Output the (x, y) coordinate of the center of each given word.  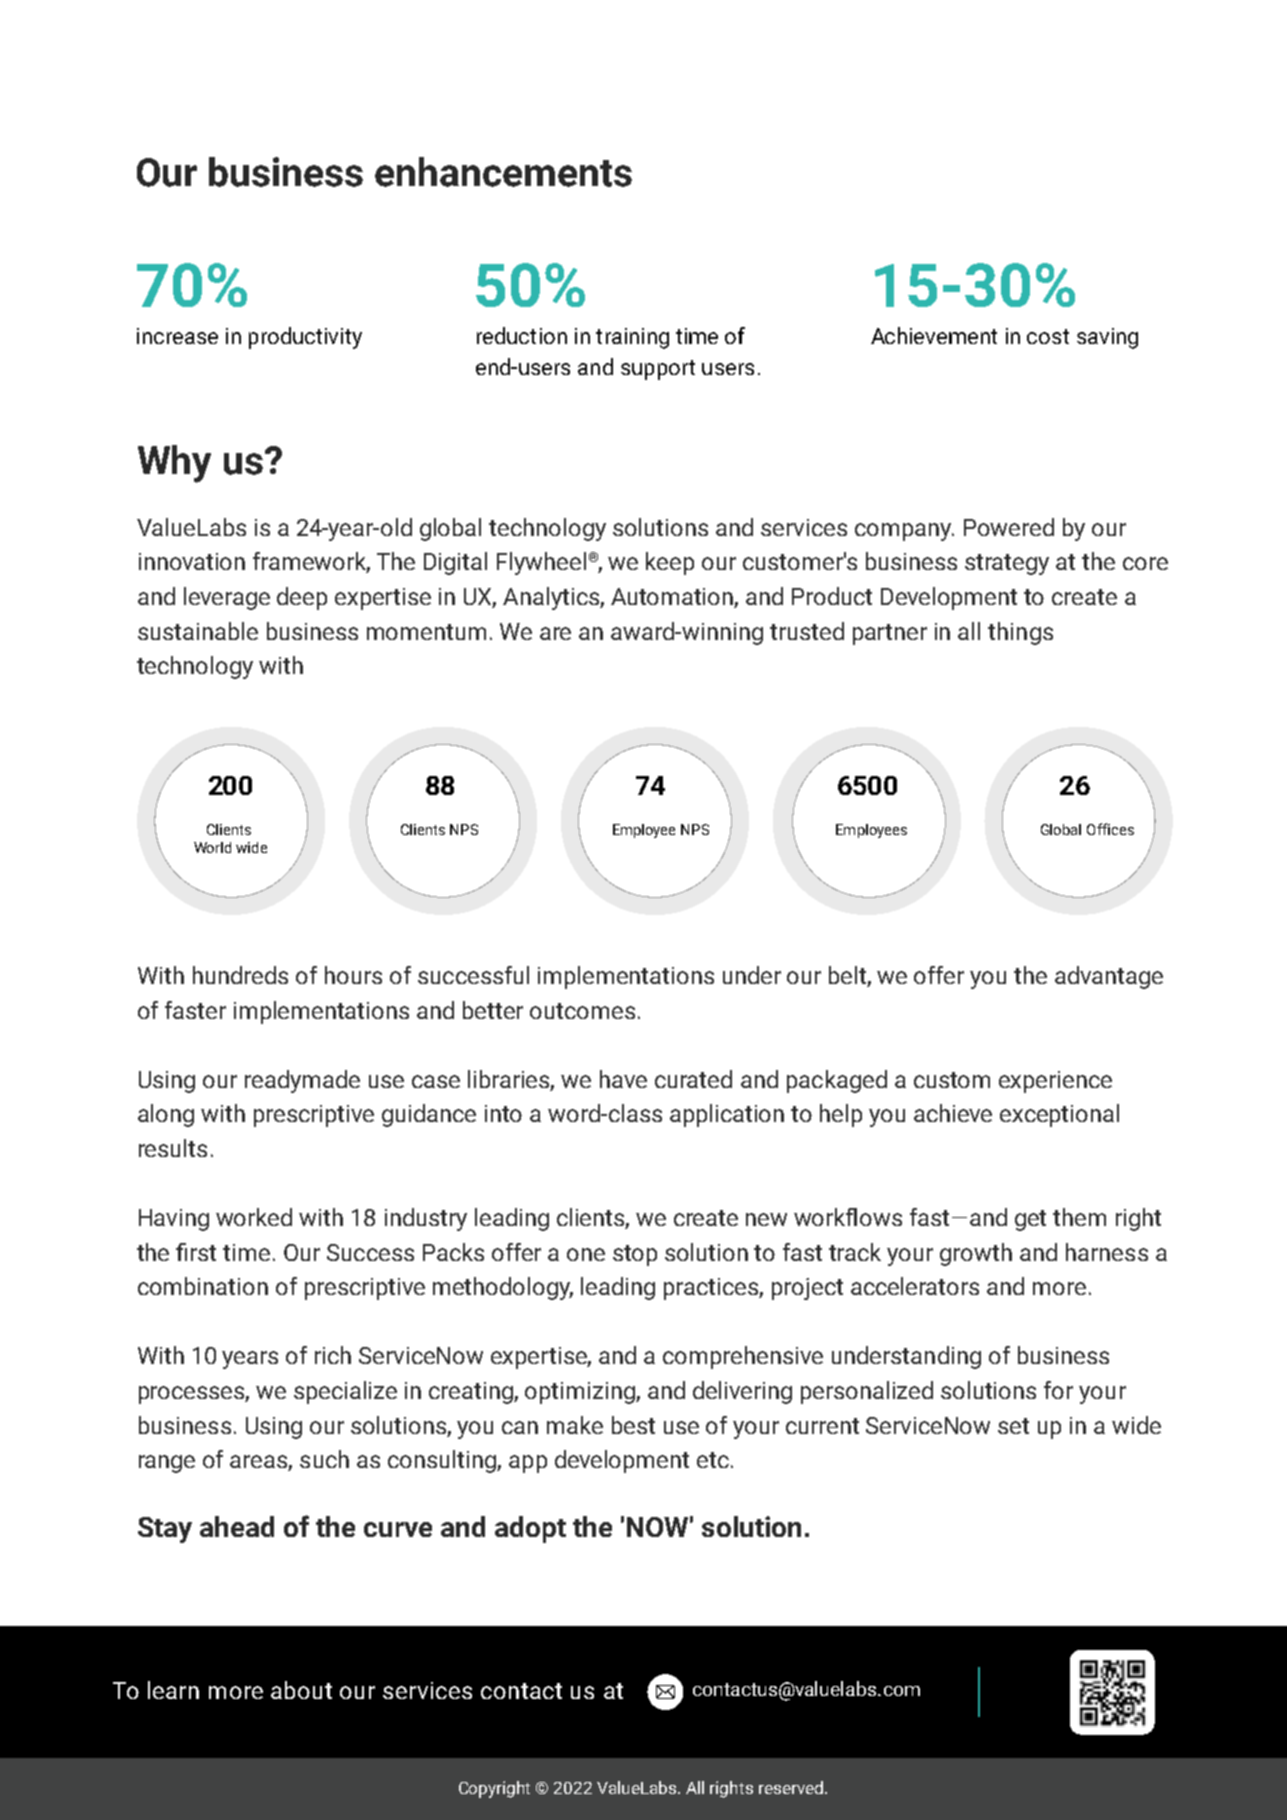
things (1020, 633)
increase (177, 336)
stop (635, 1255)
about (301, 1690)
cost (1048, 336)
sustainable (198, 631)
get (1030, 1220)
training (632, 338)
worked (254, 1217)
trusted (807, 631)
